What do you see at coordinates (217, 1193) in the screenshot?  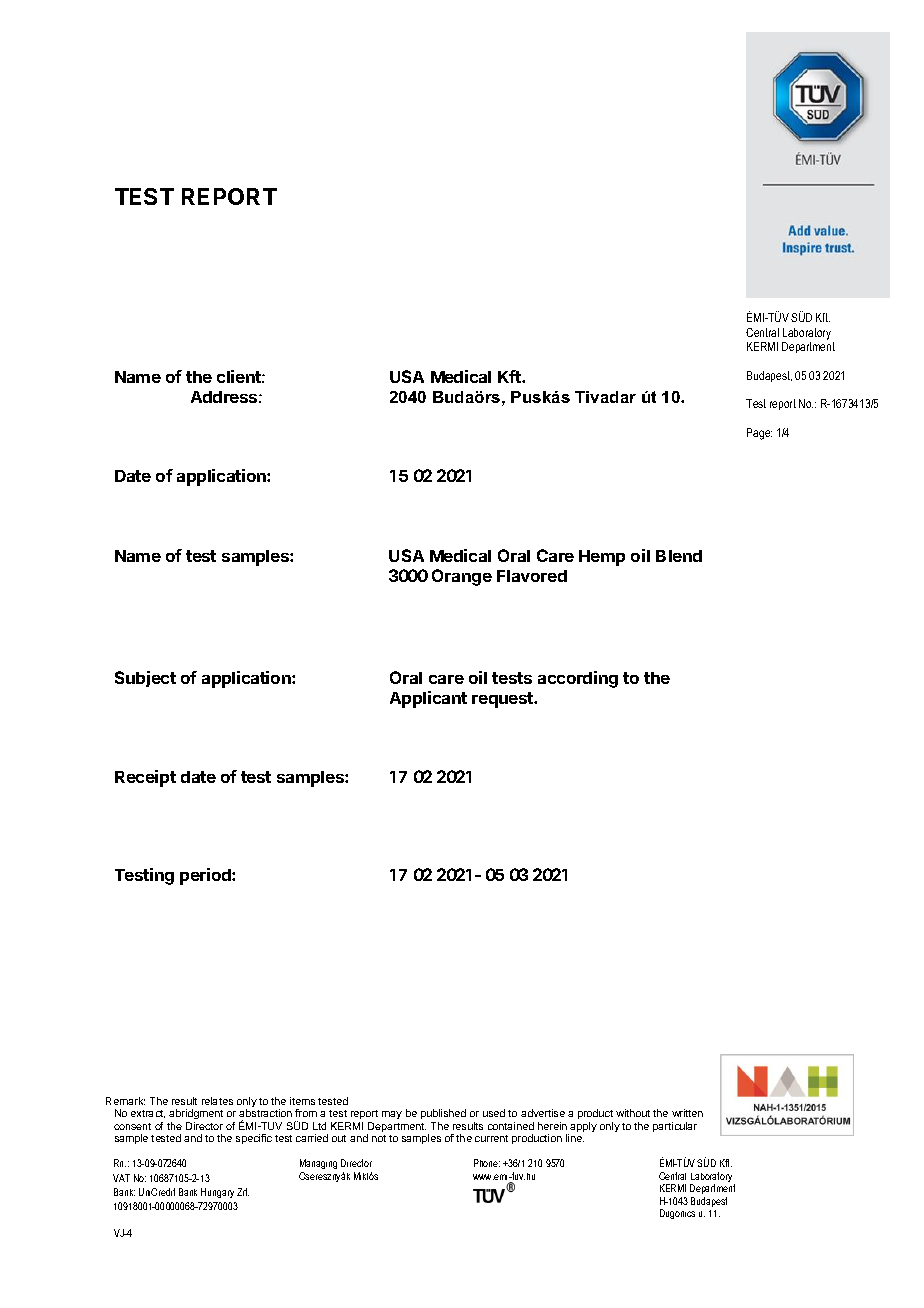 I see `Hungary` at bounding box center [217, 1193].
